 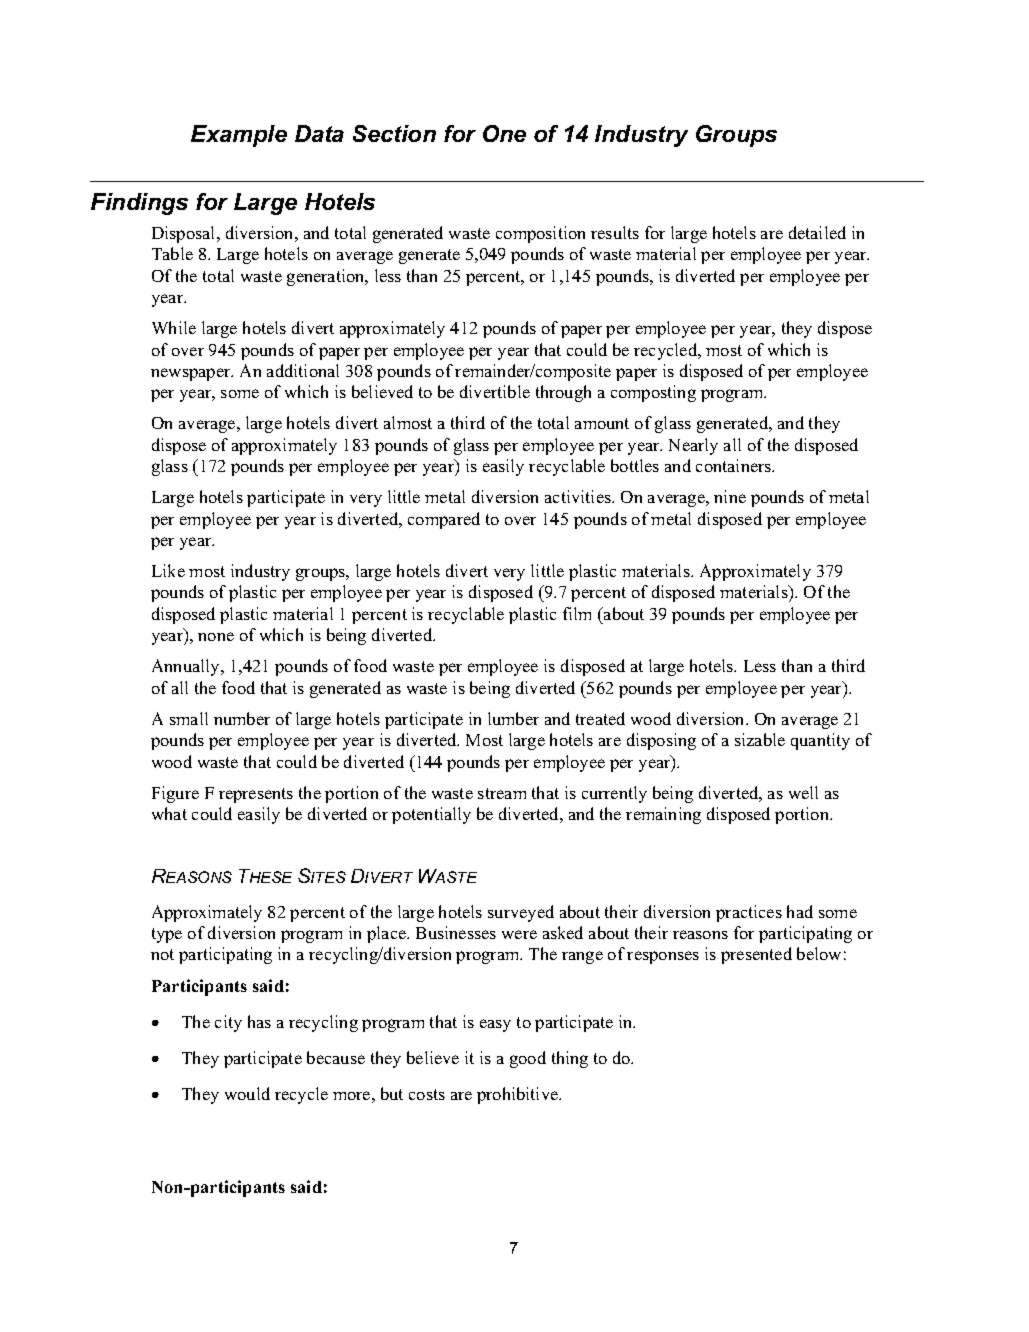 What do you see at coordinates (247, 1093) in the image?
I see `would` at bounding box center [247, 1093].
